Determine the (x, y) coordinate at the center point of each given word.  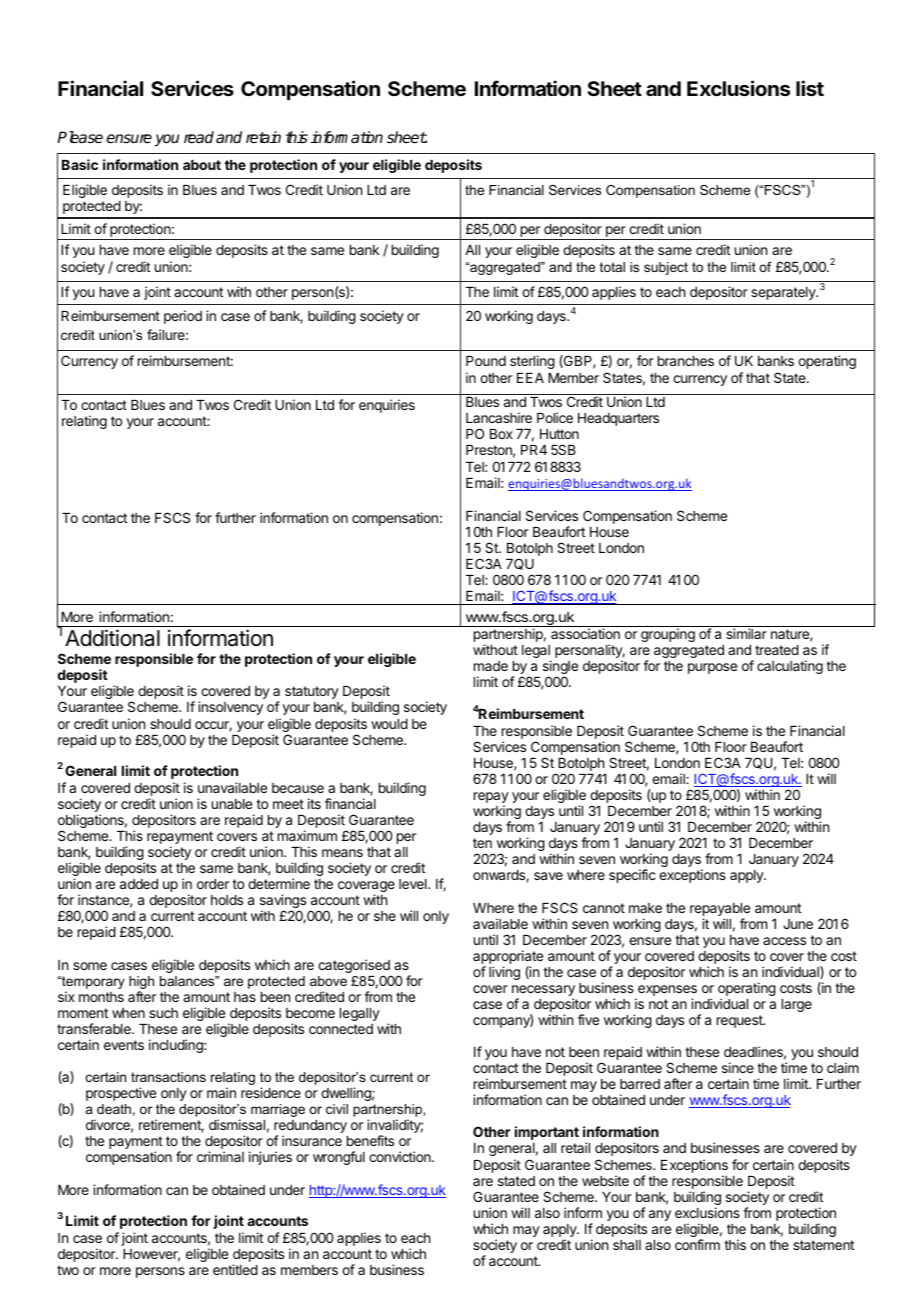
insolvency (230, 708)
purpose (712, 668)
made (491, 666)
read (199, 137)
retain (263, 137)
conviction (401, 1156)
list (810, 88)
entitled (235, 1269)
